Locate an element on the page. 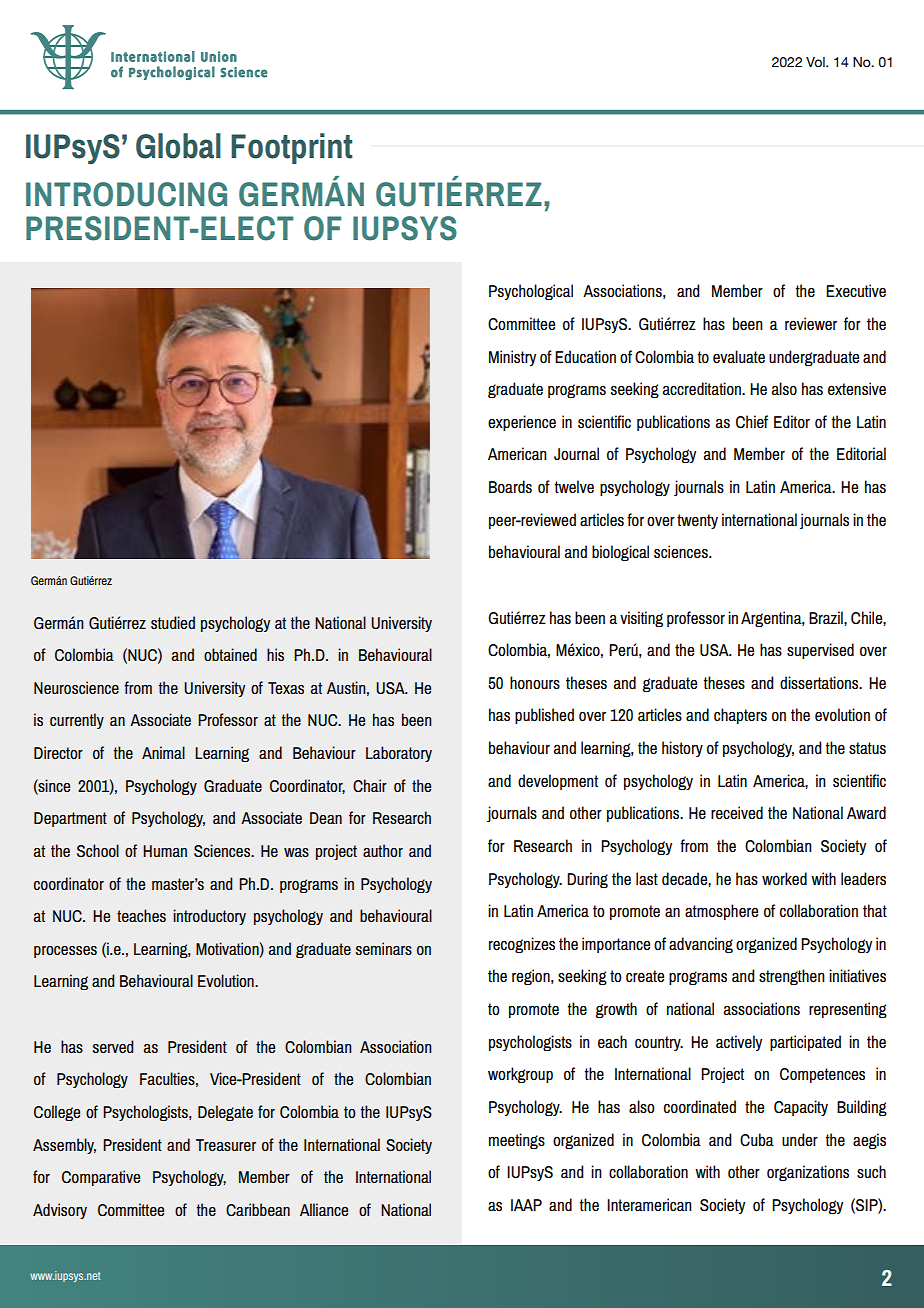 This document has height=1308, width=924. organizations is located at coordinates (808, 1173).
